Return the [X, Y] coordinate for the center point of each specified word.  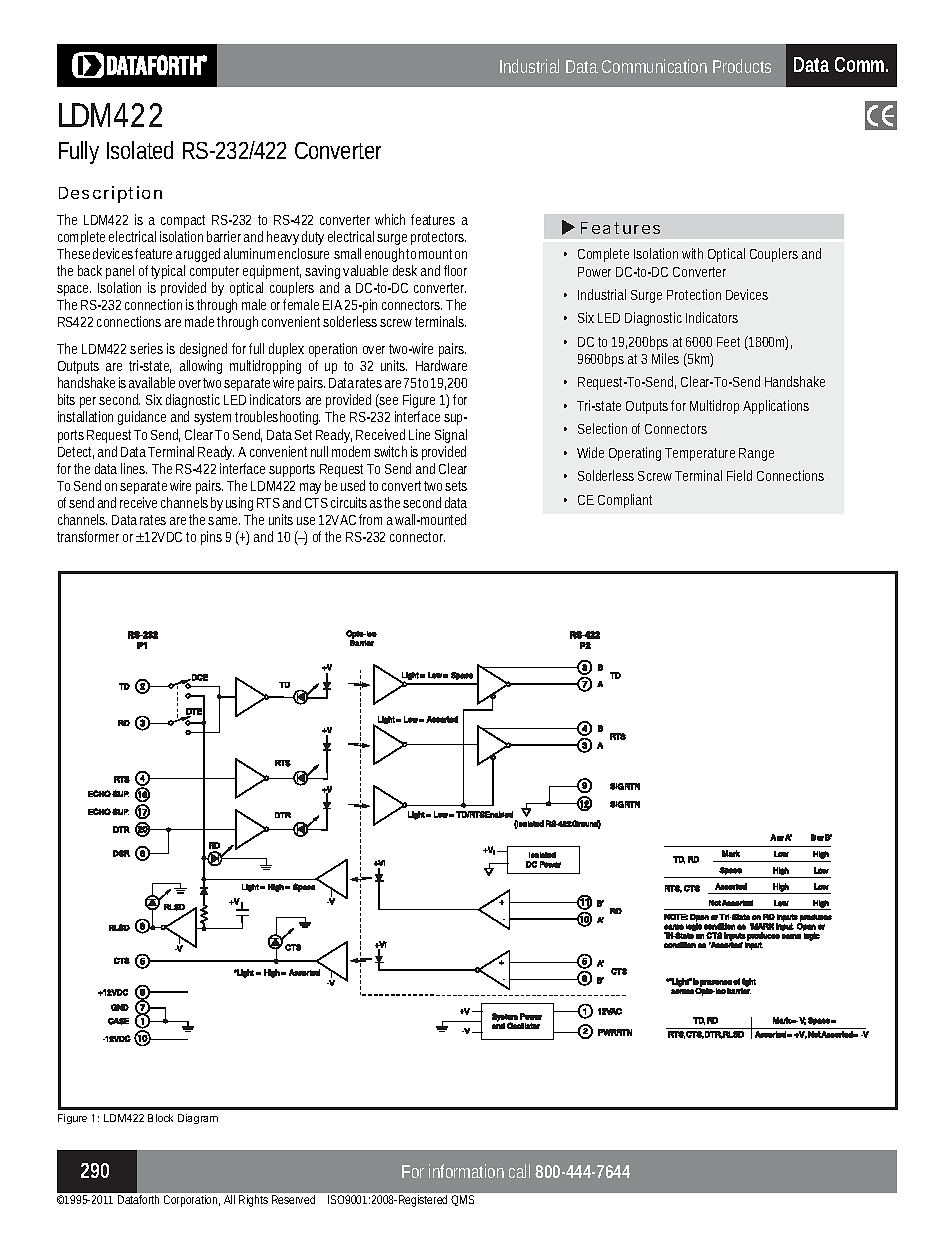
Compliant [625, 501]
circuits [349, 502]
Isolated [140, 150]
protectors [438, 238]
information [466, 1171]
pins [211, 538]
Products [742, 66]
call [519, 1171]
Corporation [192, 1201]
